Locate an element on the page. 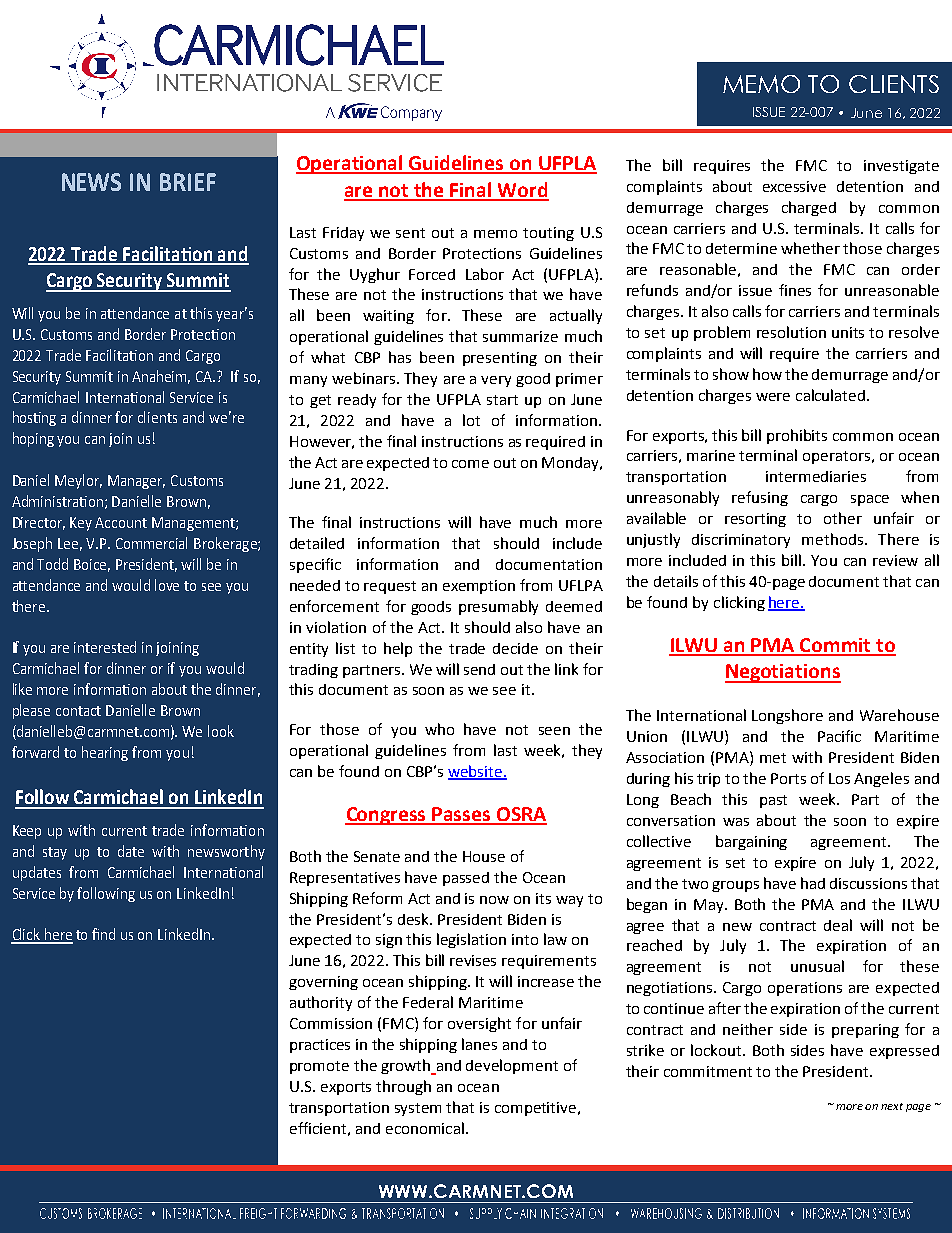 The image size is (952, 1233). next is located at coordinates (892, 1106).
